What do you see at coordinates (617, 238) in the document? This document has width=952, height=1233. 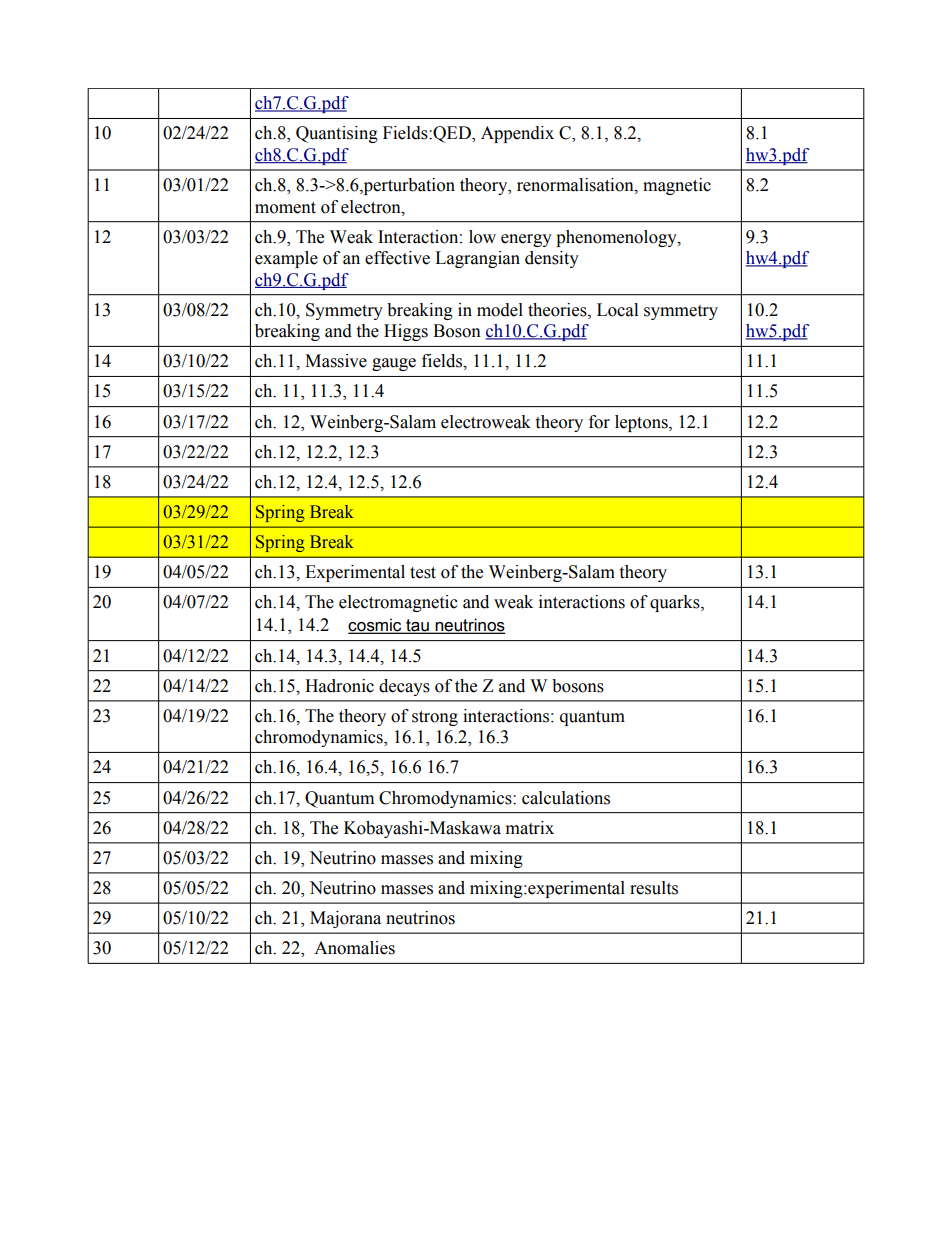 I see `phenomenology` at bounding box center [617, 238].
